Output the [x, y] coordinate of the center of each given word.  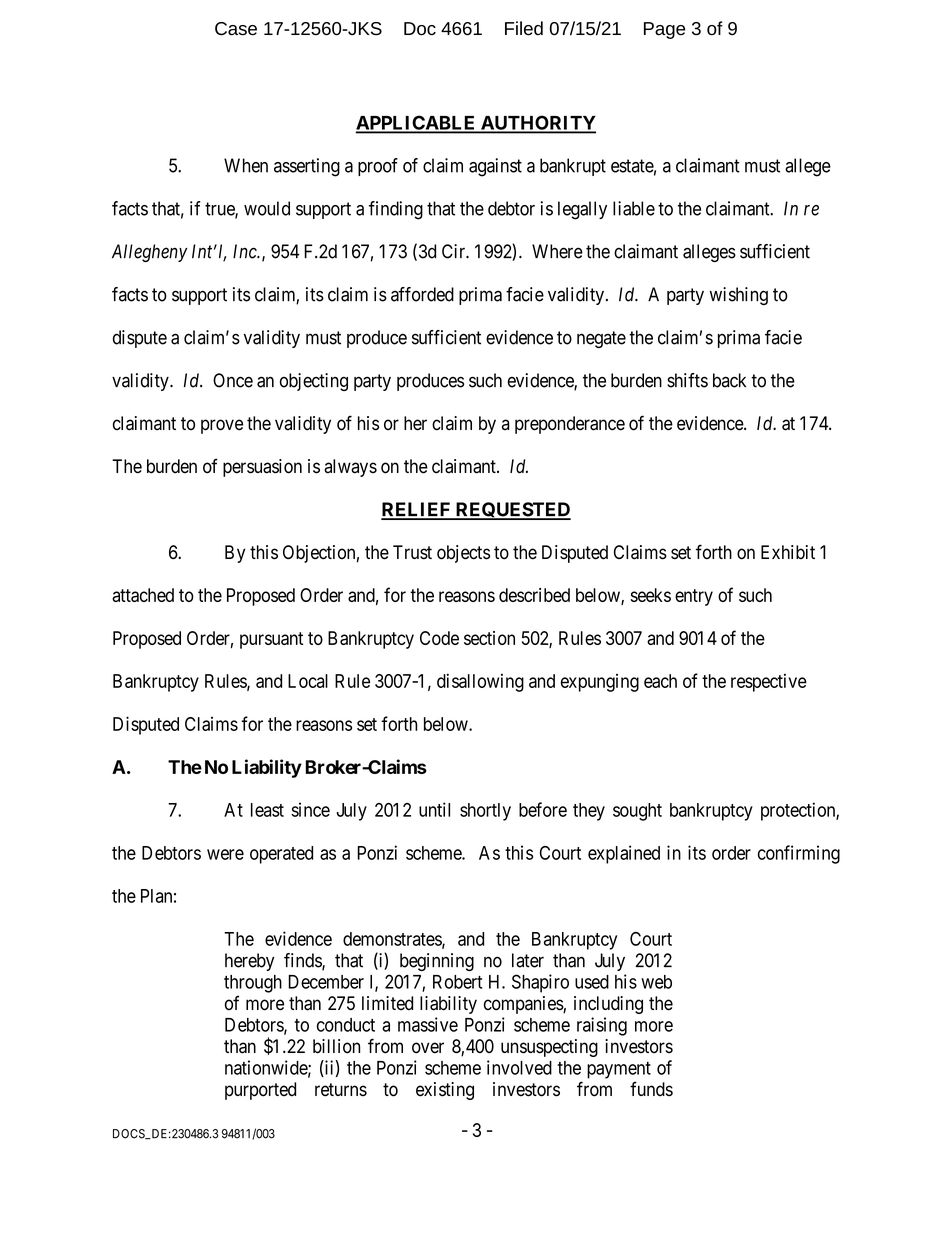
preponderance [570, 425]
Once [233, 380]
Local [308, 681]
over [428, 1048]
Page [664, 30]
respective [769, 683]
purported [260, 1091]
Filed [524, 28]
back [729, 380]
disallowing [480, 682]
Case [236, 29]
